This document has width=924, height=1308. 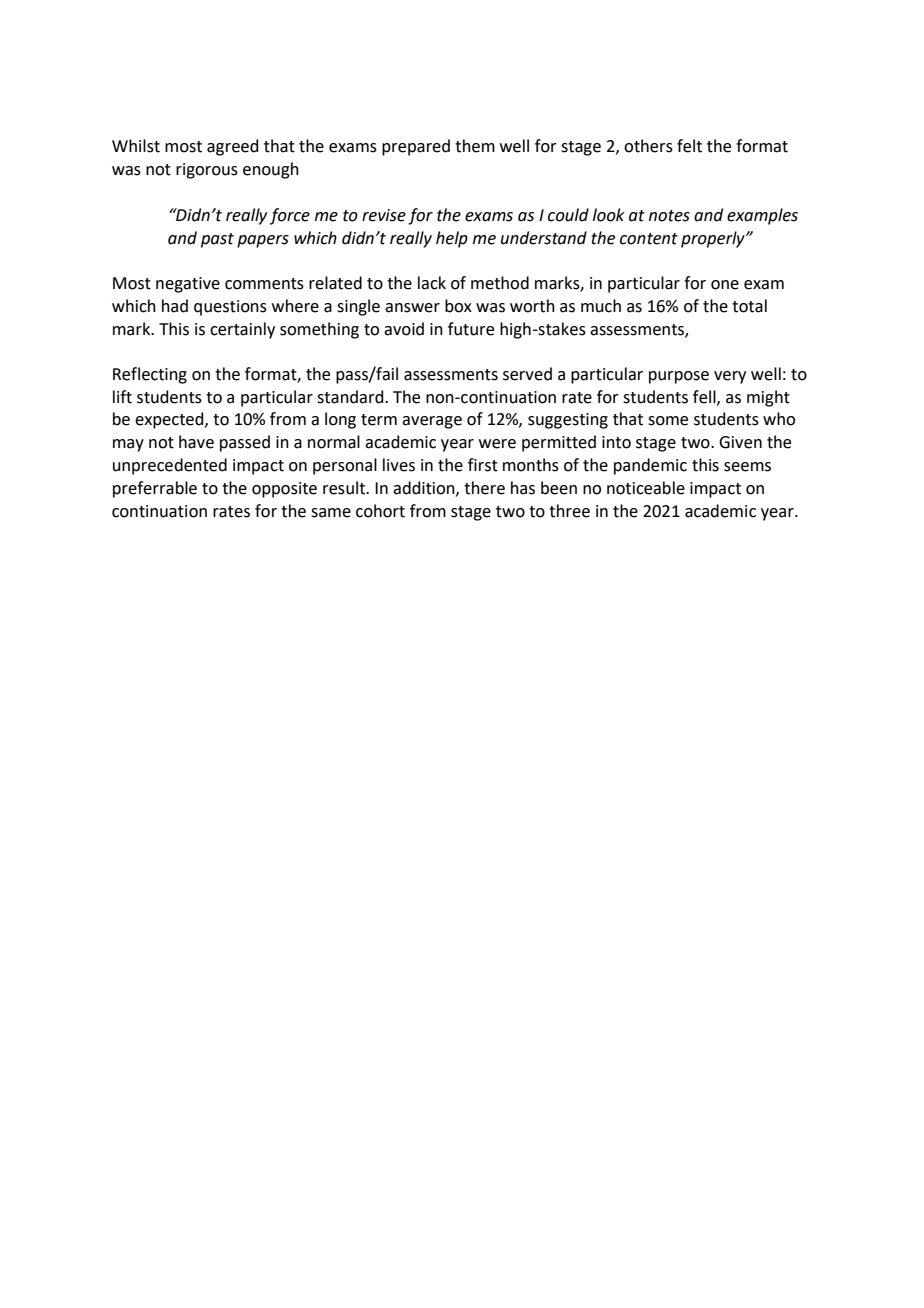 What do you see at coordinates (475, 146) in the document?
I see `them` at bounding box center [475, 146].
